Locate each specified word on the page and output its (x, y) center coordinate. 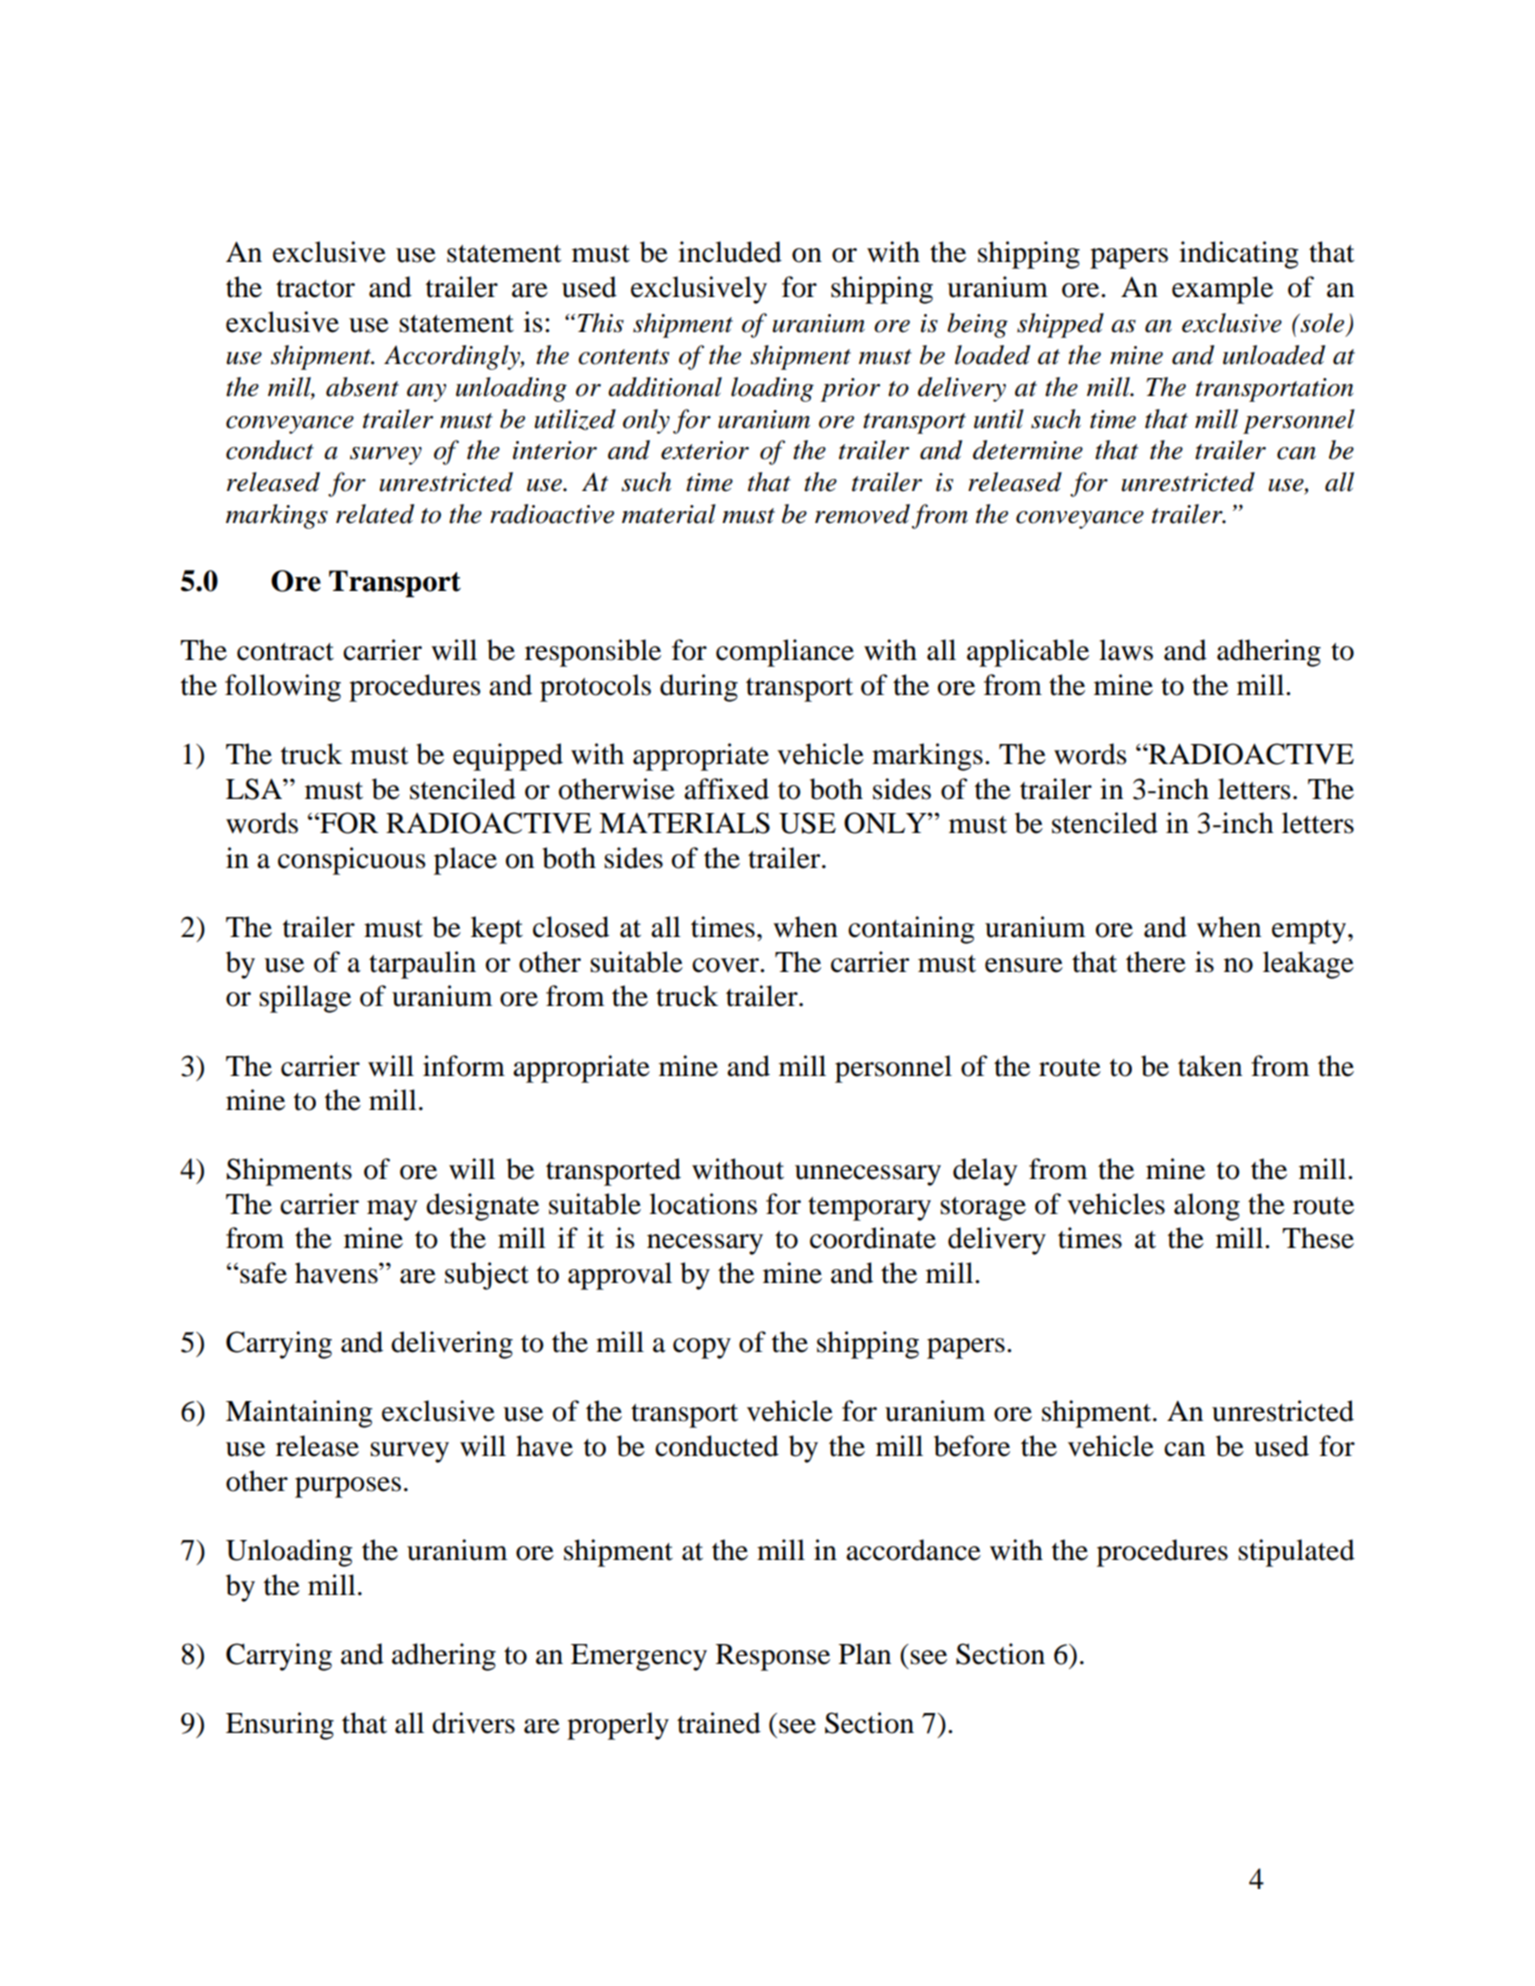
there (1156, 962)
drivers (473, 1723)
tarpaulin (422, 965)
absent (362, 387)
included (730, 252)
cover (726, 965)
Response (773, 1657)
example (1222, 290)
